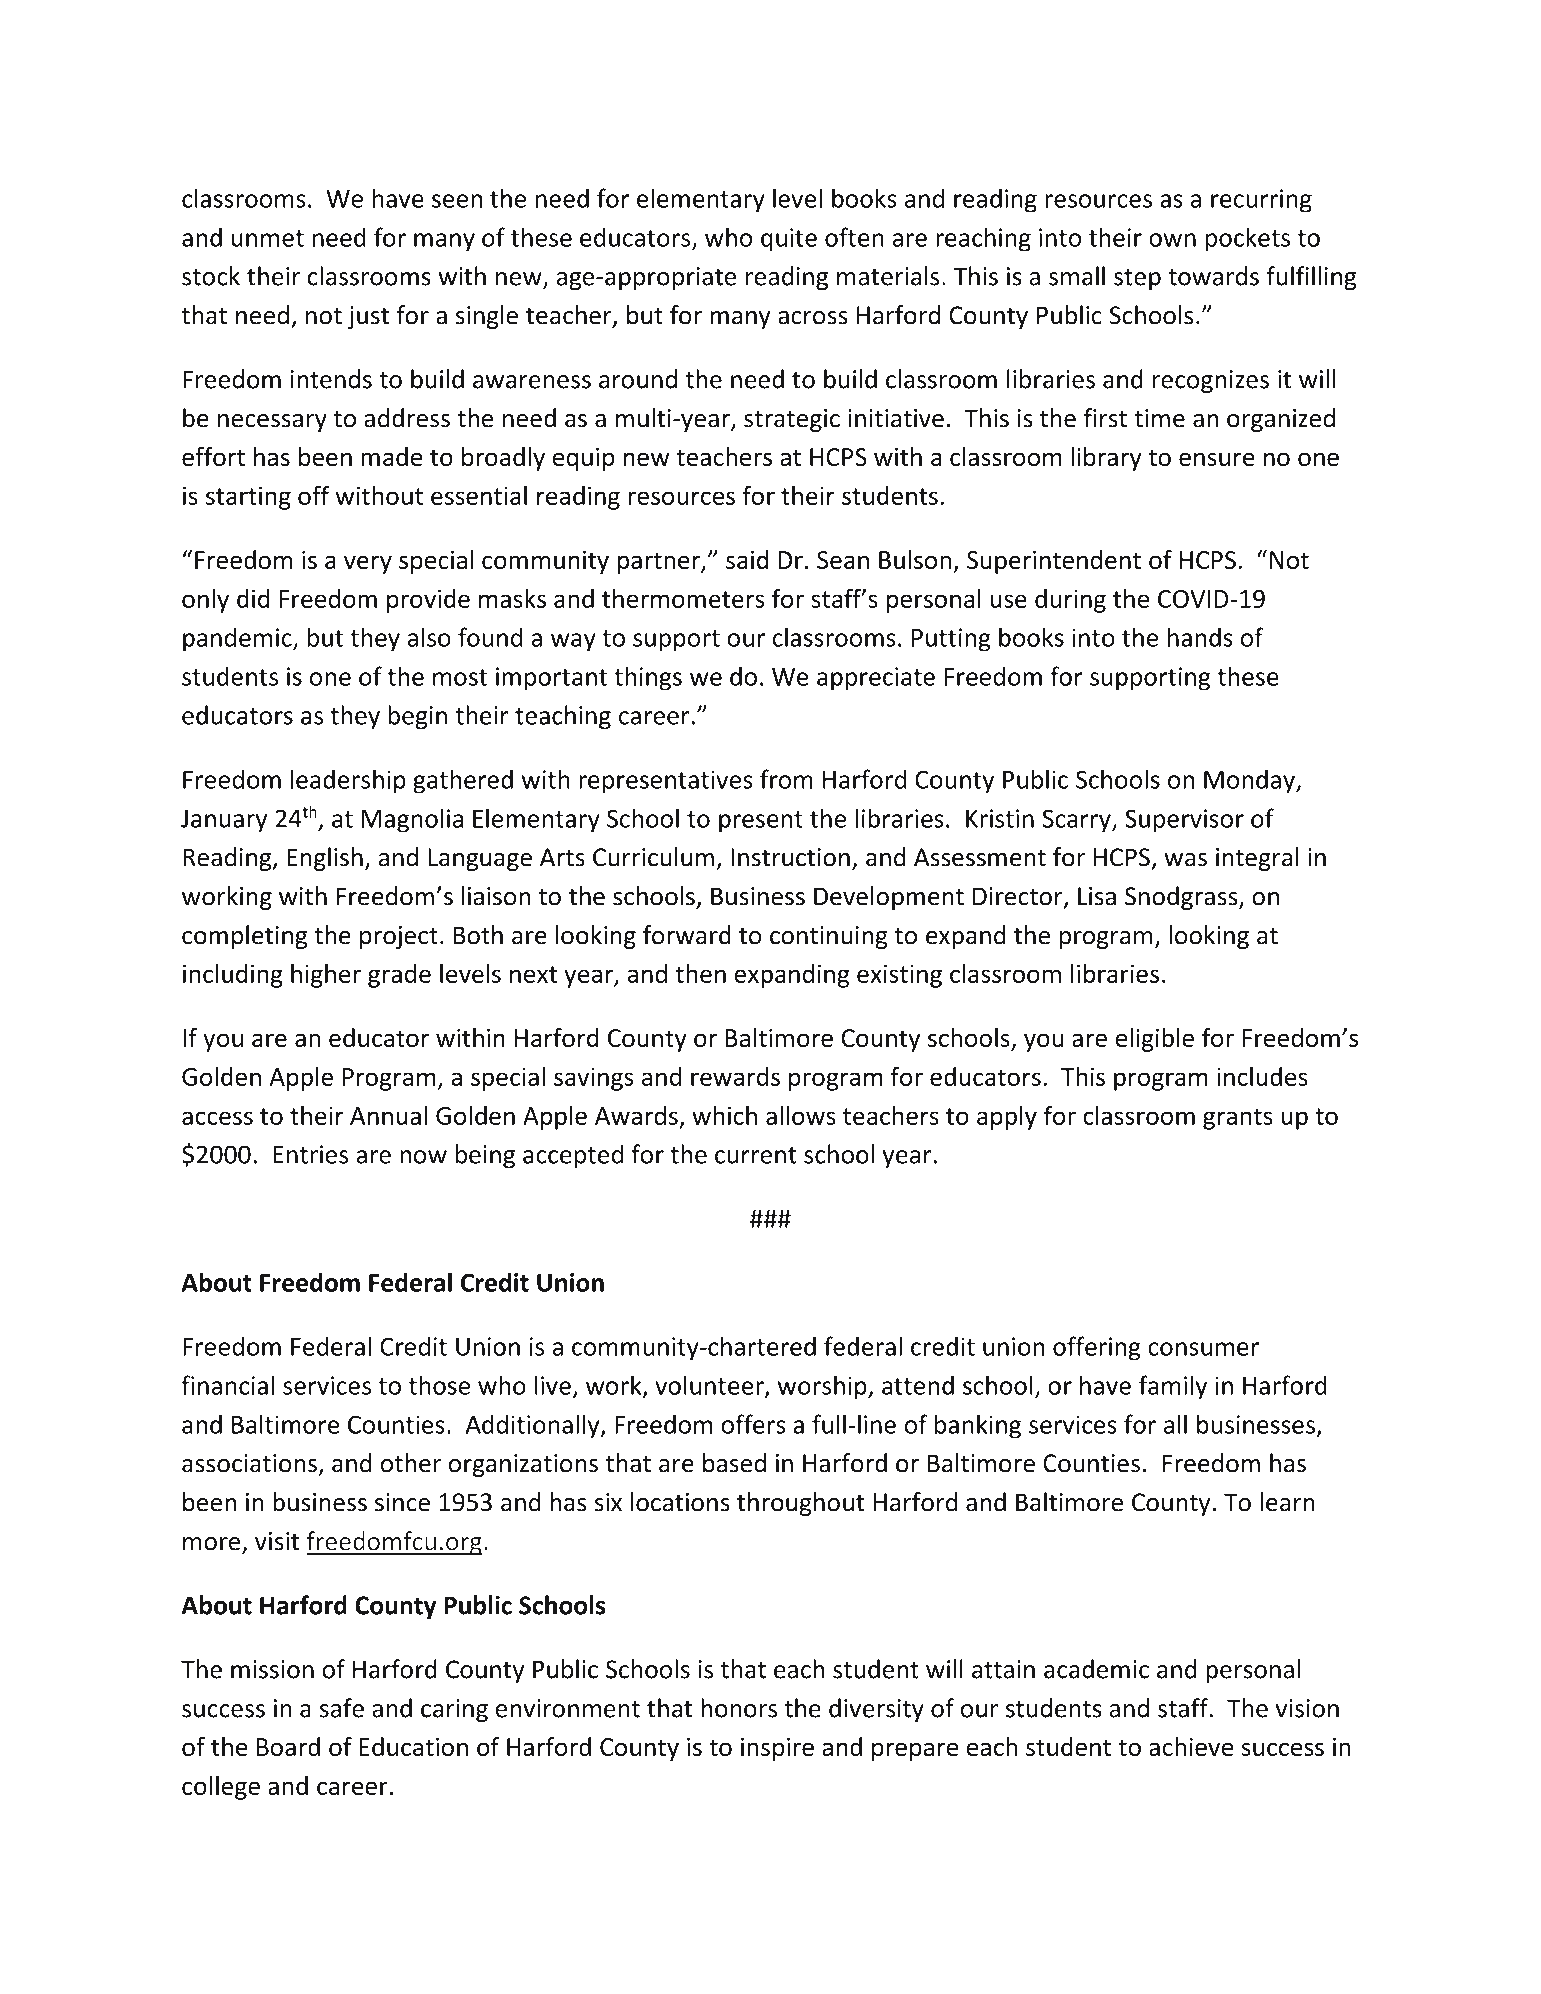 This screenshot has width=1541, height=1994. I want to click on quite, so click(789, 240).
